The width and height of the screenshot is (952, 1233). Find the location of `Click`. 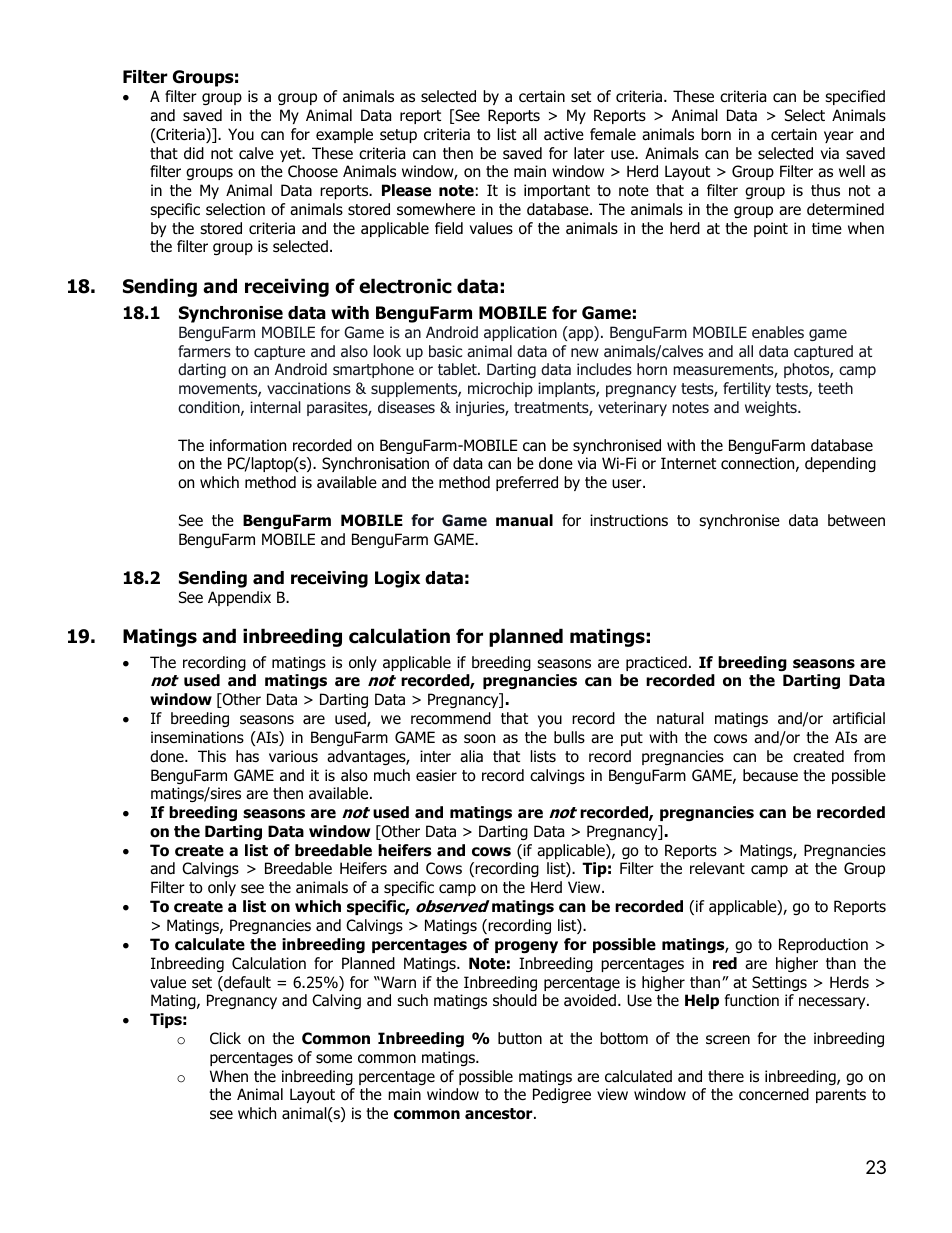

Click is located at coordinates (225, 1038).
